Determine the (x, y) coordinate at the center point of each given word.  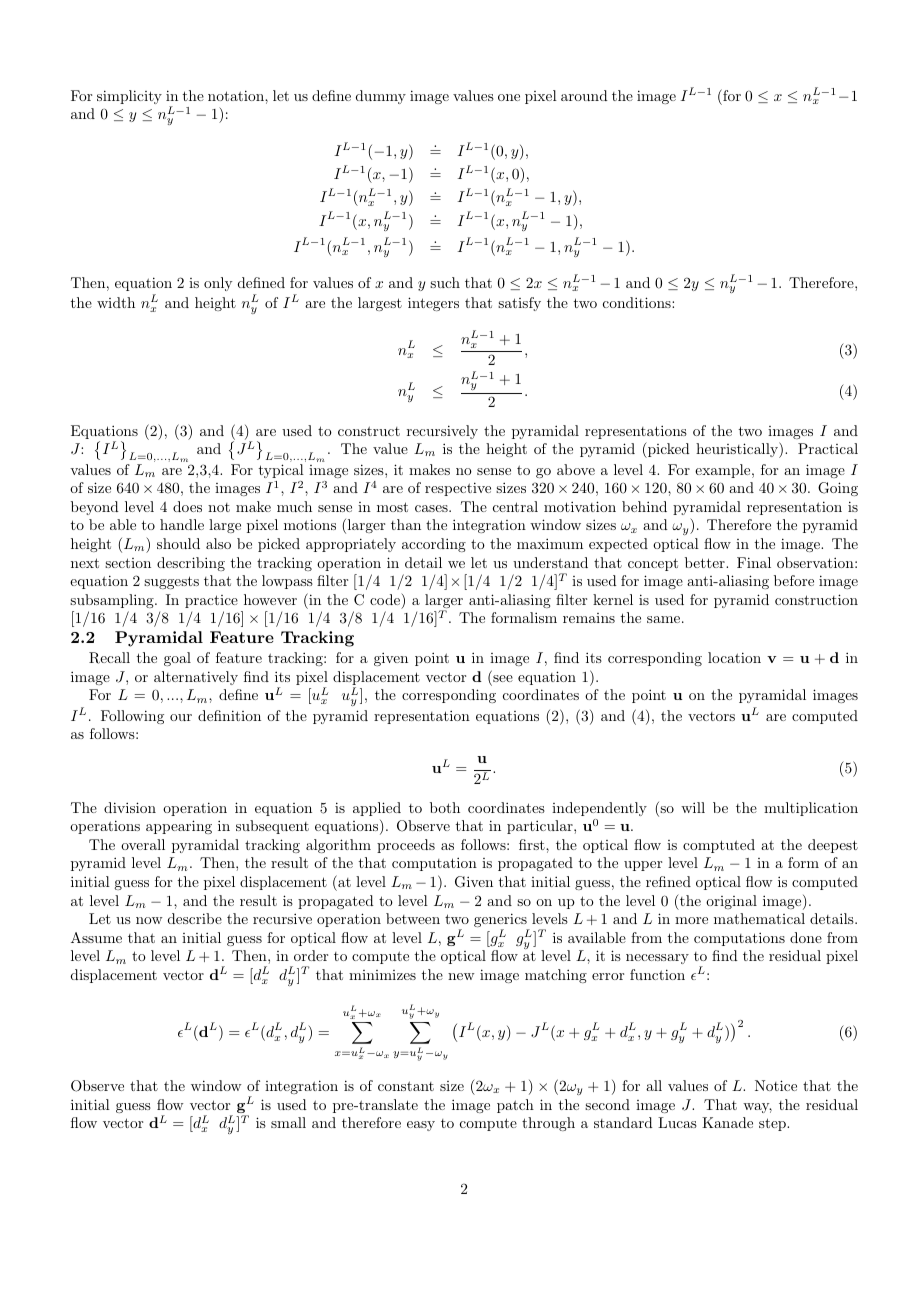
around (584, 95)
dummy (381, 97)
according (434, 545)
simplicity (129, 97)
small (288, 1122)
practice (211, 601)
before (794, 580)
